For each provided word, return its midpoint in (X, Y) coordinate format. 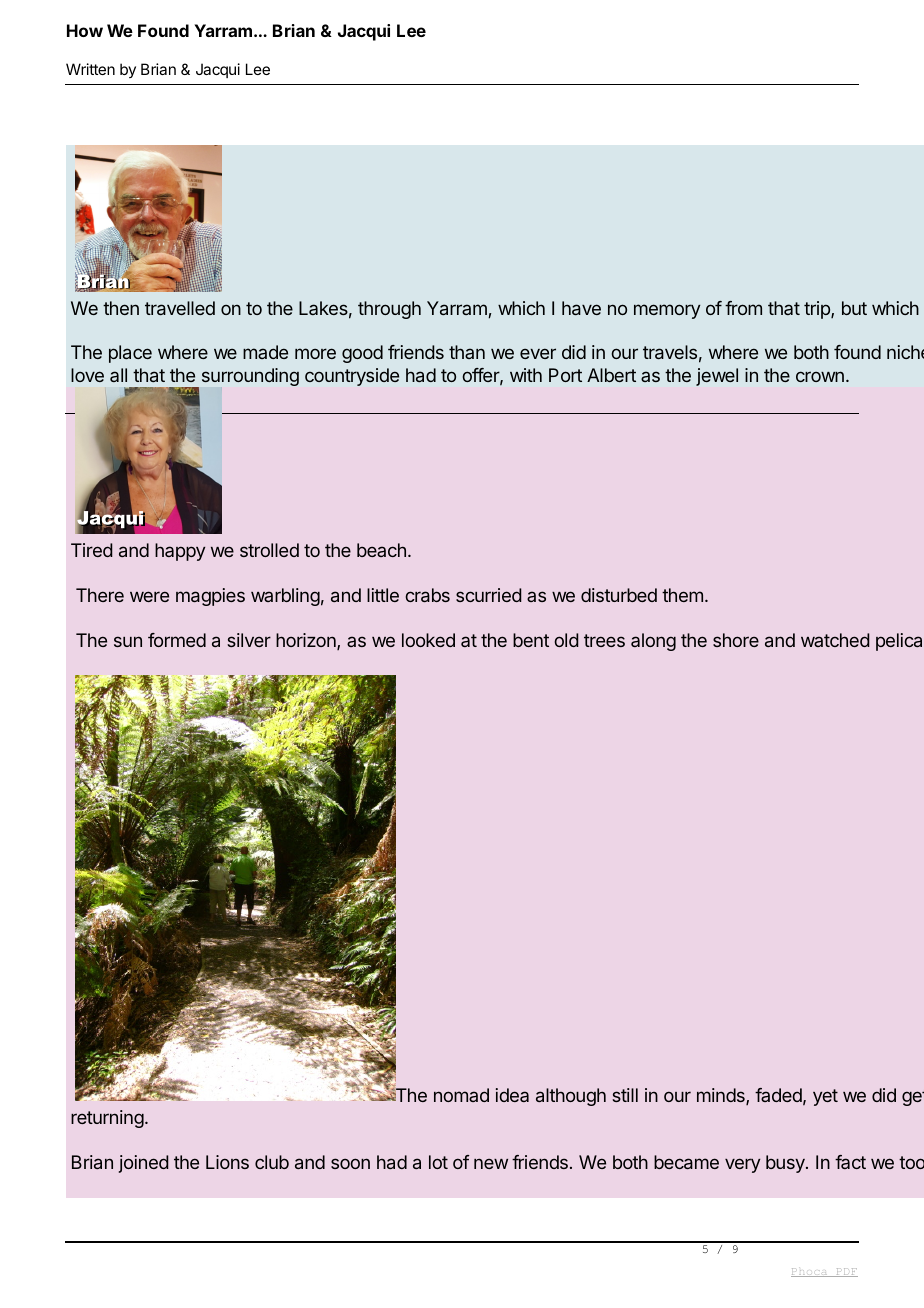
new (491, 1163)
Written (90, 69)
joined (144, 1164)
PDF (846, 1272)
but (854, 308)
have (581, 308)
